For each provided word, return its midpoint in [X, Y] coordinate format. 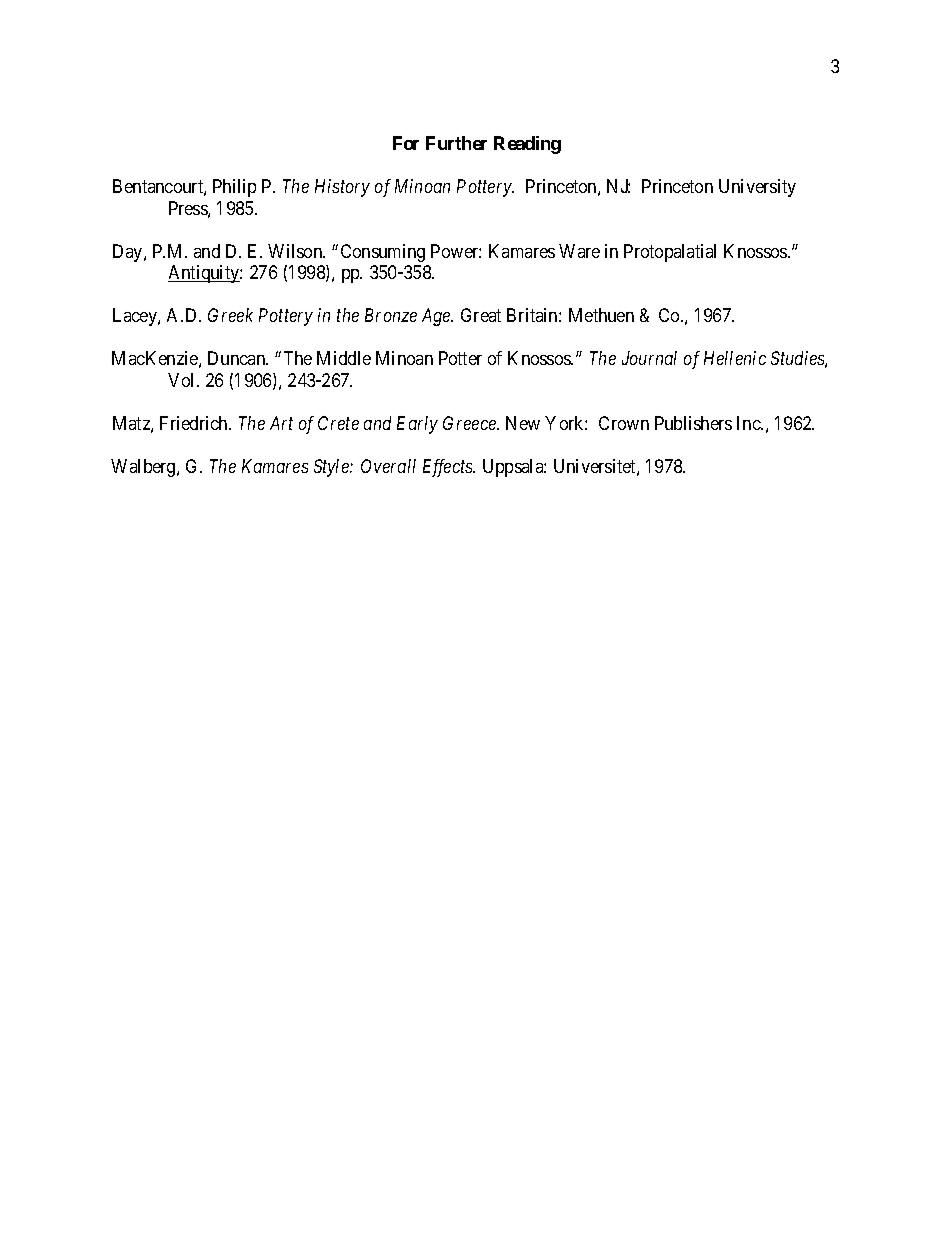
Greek [230, 315]
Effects [449, 468]
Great [481, 315]
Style [332, 468]
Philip [234, 188]
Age [437, 317]
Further [456, 143]
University [757, 188]
